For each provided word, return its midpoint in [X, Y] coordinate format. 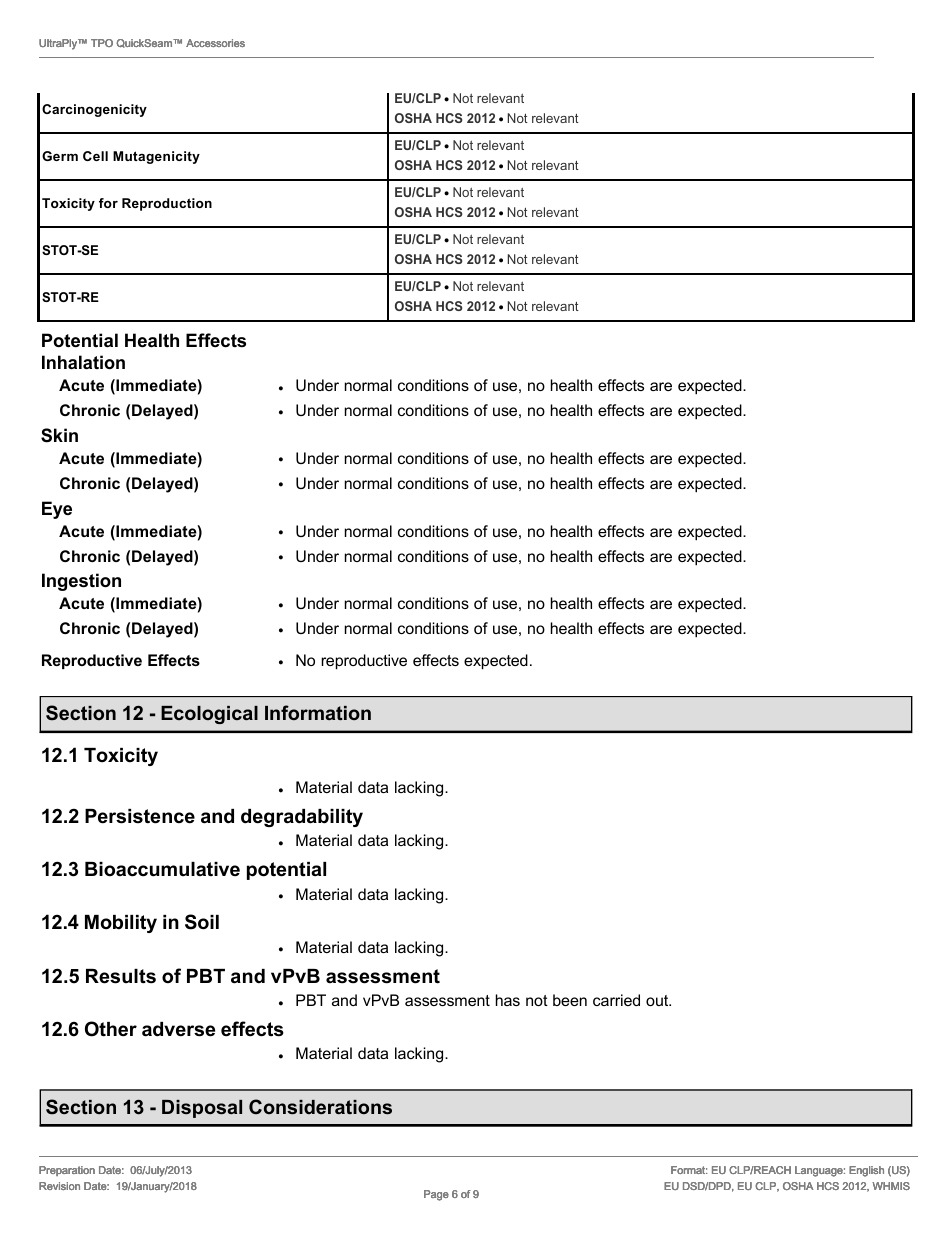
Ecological [209, 715]
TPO [102, 43]
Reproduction [167, 204]
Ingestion [81, 582]
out [658, 1000]
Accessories [215, 43]
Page [436, 1195]
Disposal [202, 1109]
